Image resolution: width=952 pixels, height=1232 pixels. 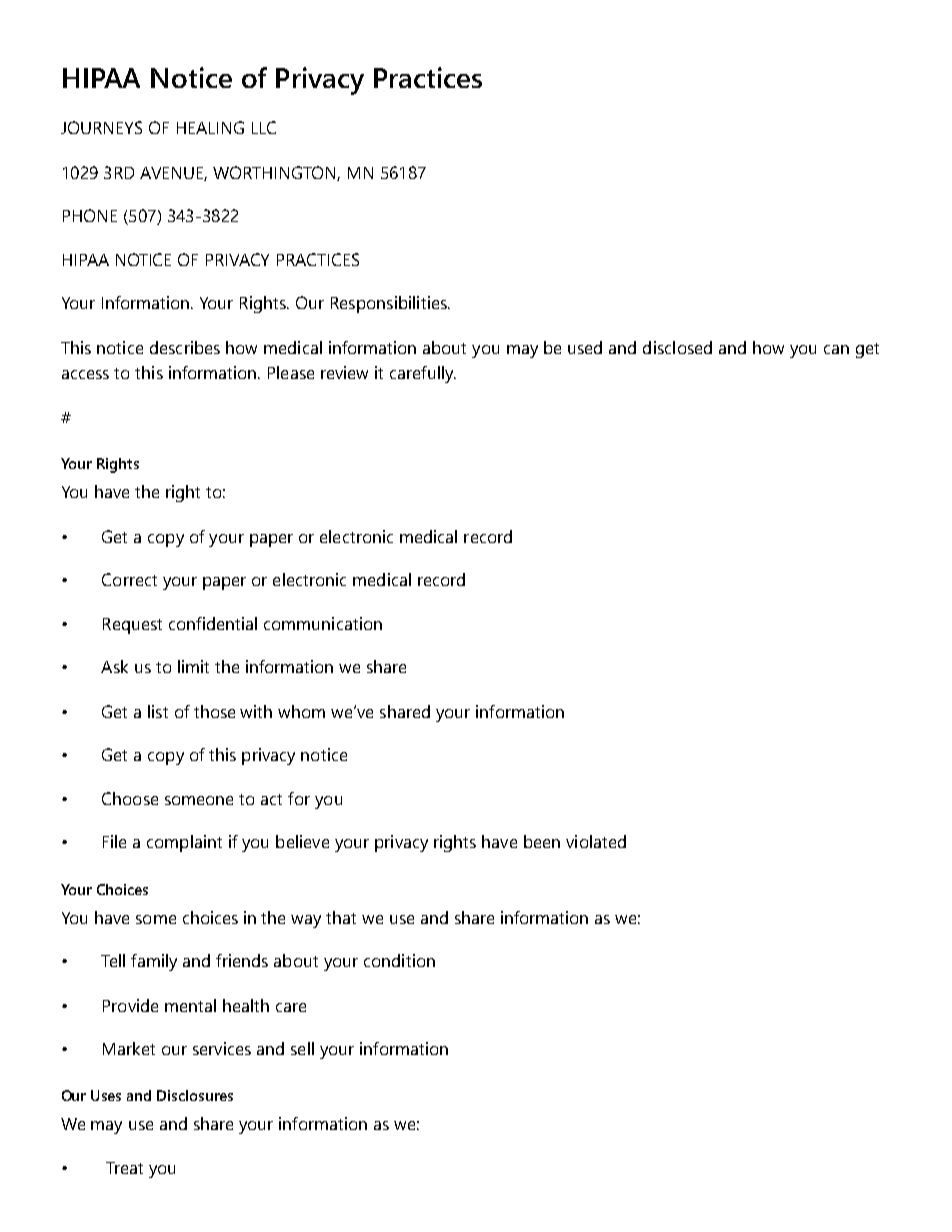 I want to click on Disclosures, so click(x=195, y=1095).
